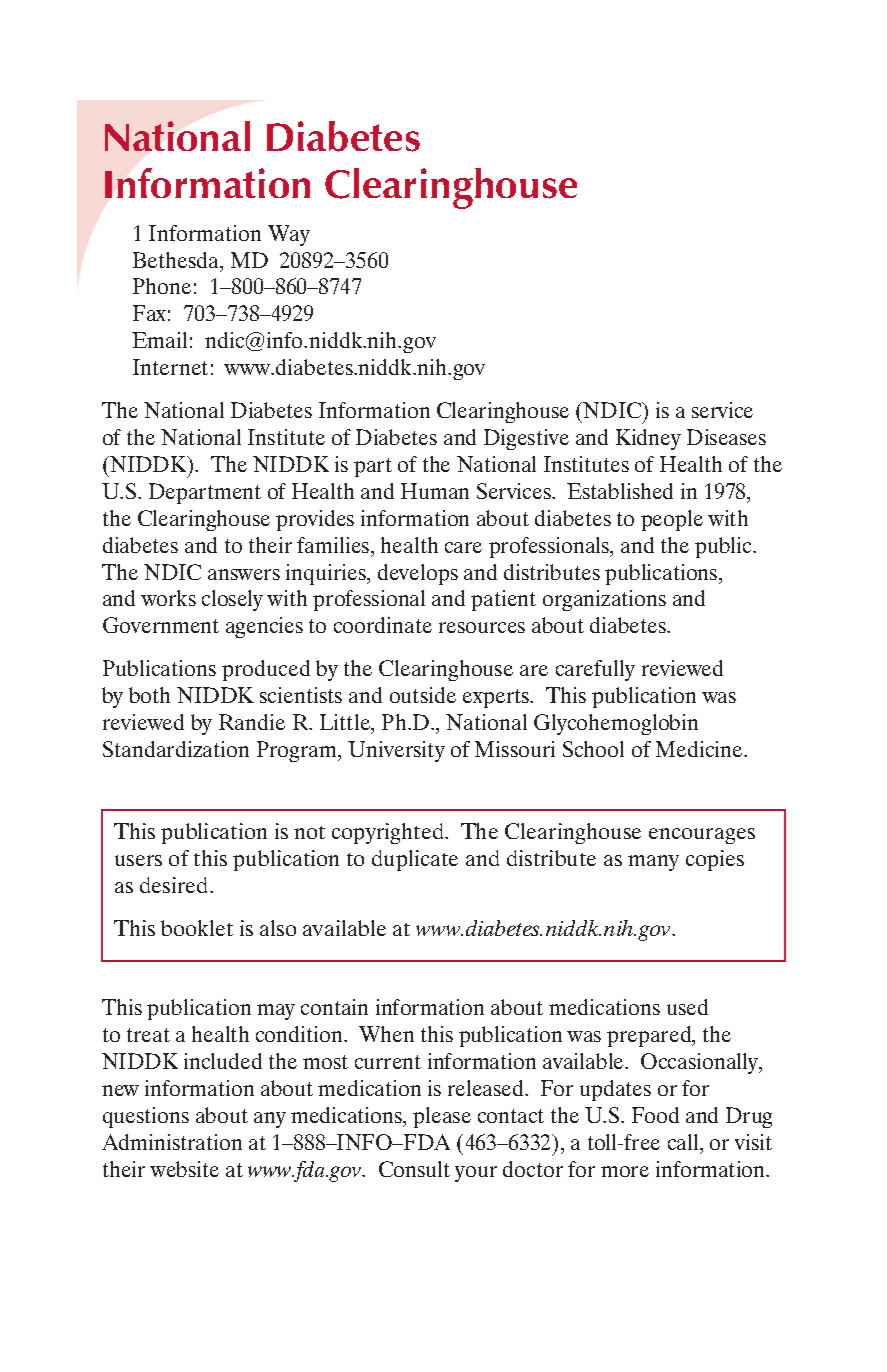 The image size is (887, 1372). Describe the element at coordinates (726, 437) in the image. I see `Diseases` at that location.
